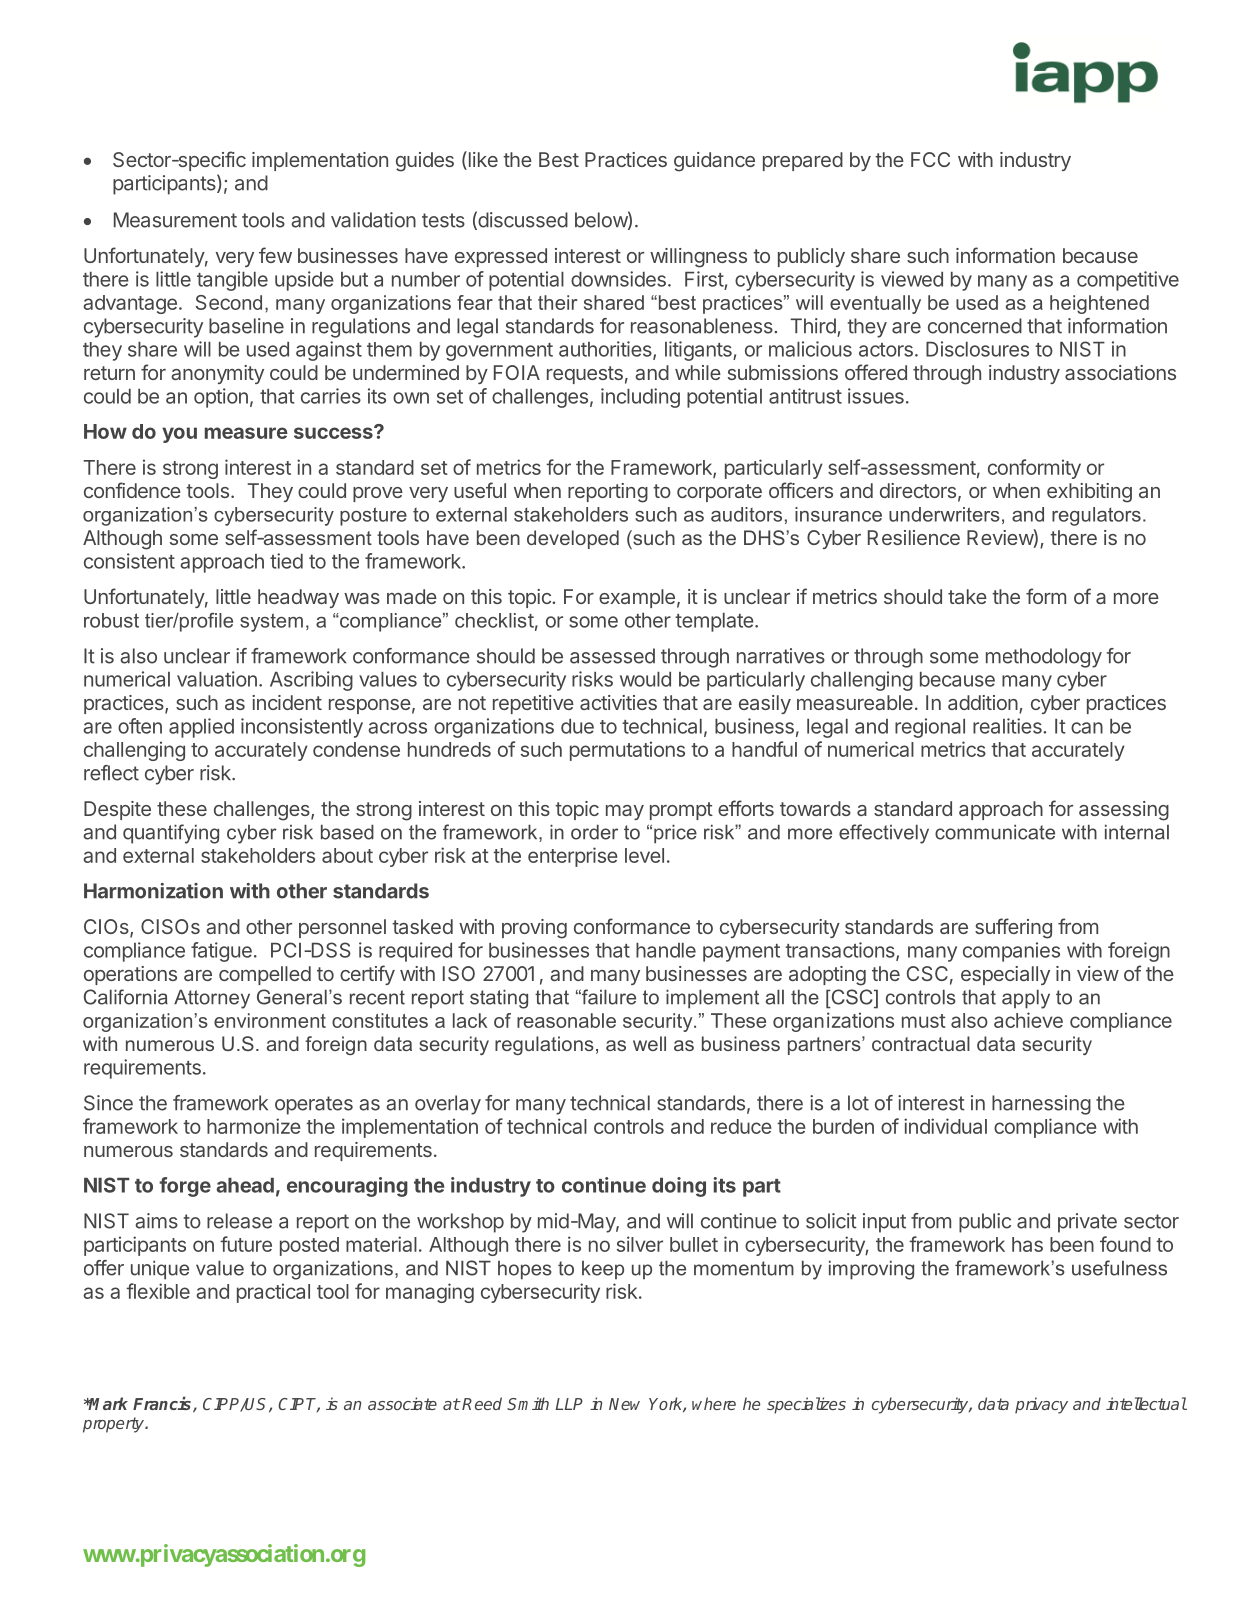 The height and width of the image is (1613, 1247). I want to click on harnessing, so click(1041, 1105).
